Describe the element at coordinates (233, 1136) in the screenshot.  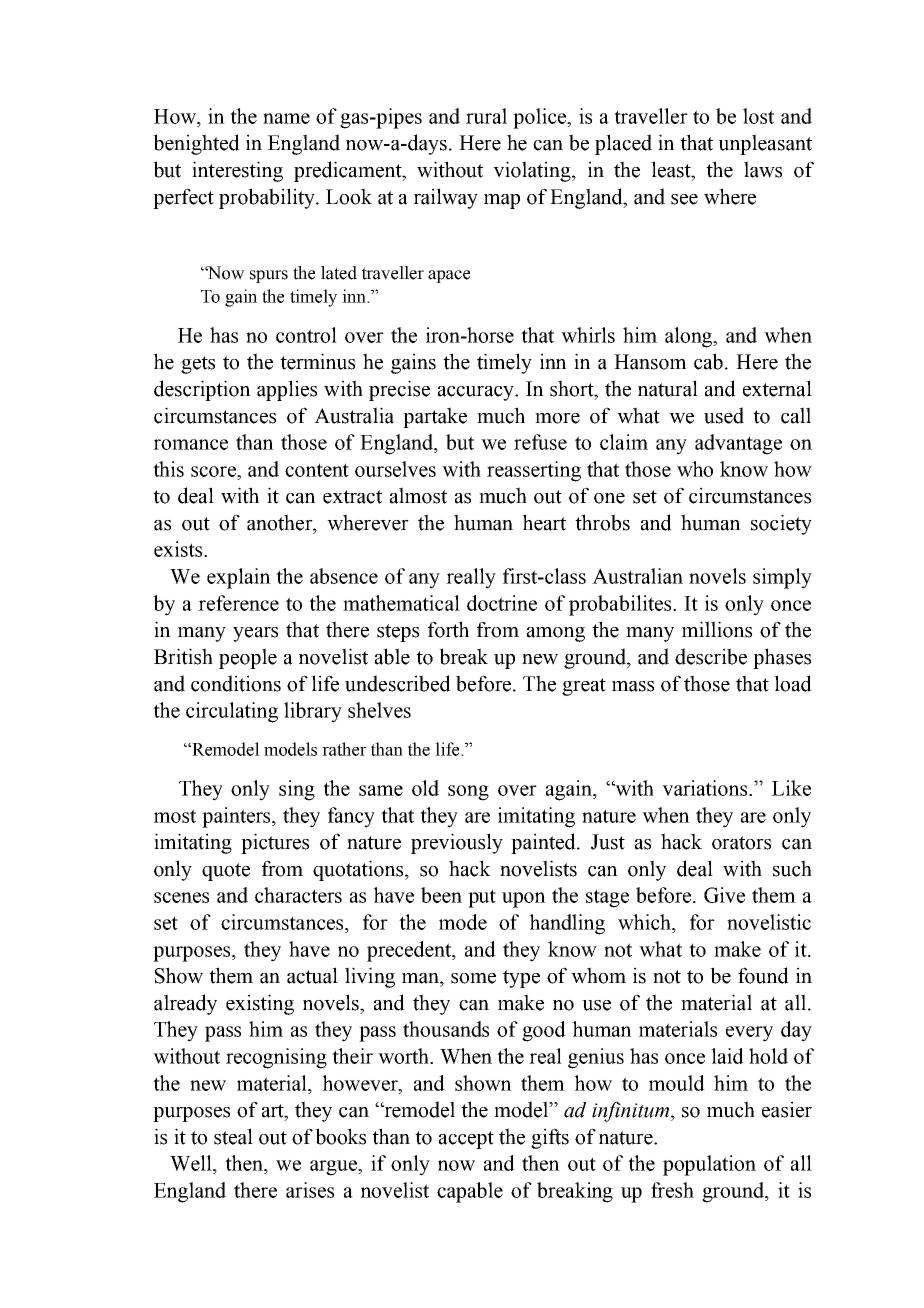
I see `steal` at that location.
